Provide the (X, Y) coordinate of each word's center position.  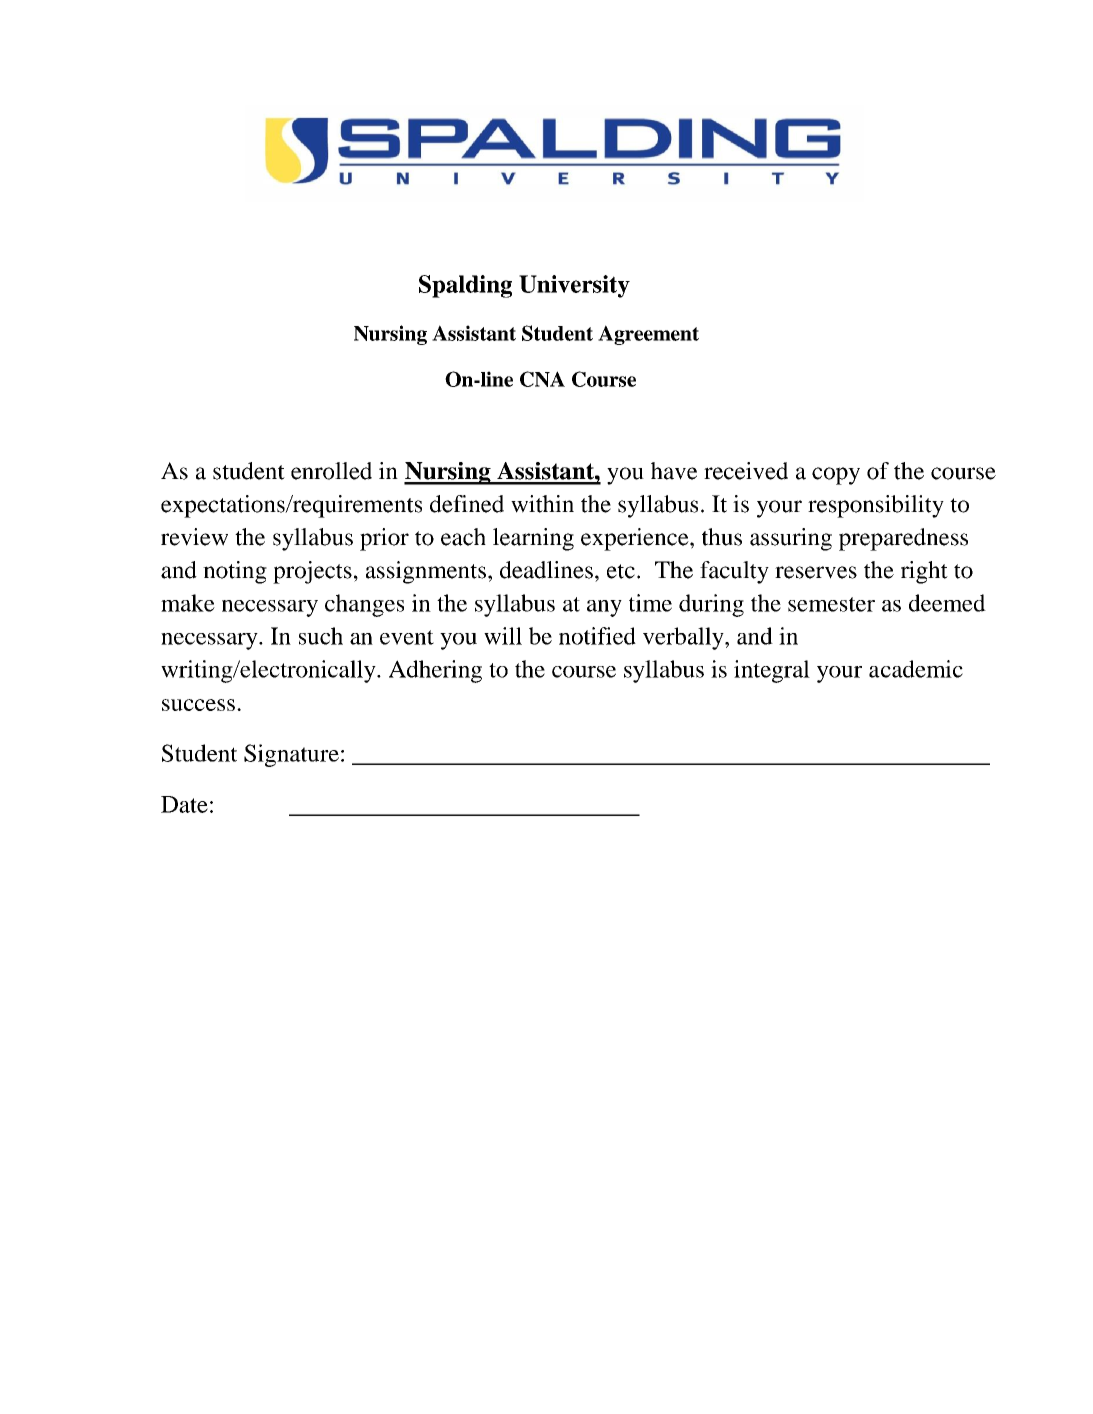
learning (533, 539)
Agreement (648, 335)
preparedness (903, 539)
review (194, 537)
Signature (291, 755)
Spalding (465, 286)
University (574, 286)
